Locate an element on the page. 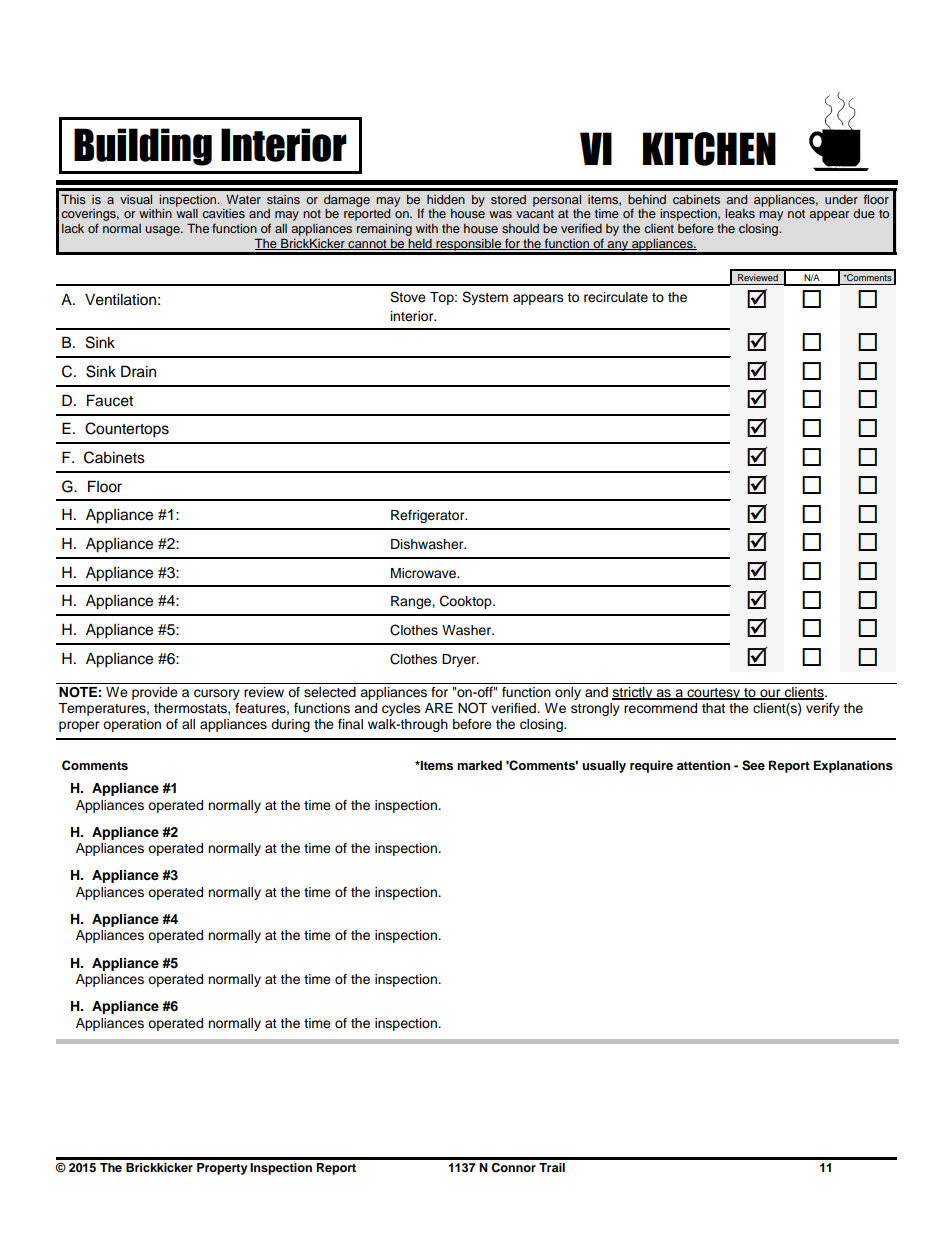  recirculate is located at coordinates (616, 297).
